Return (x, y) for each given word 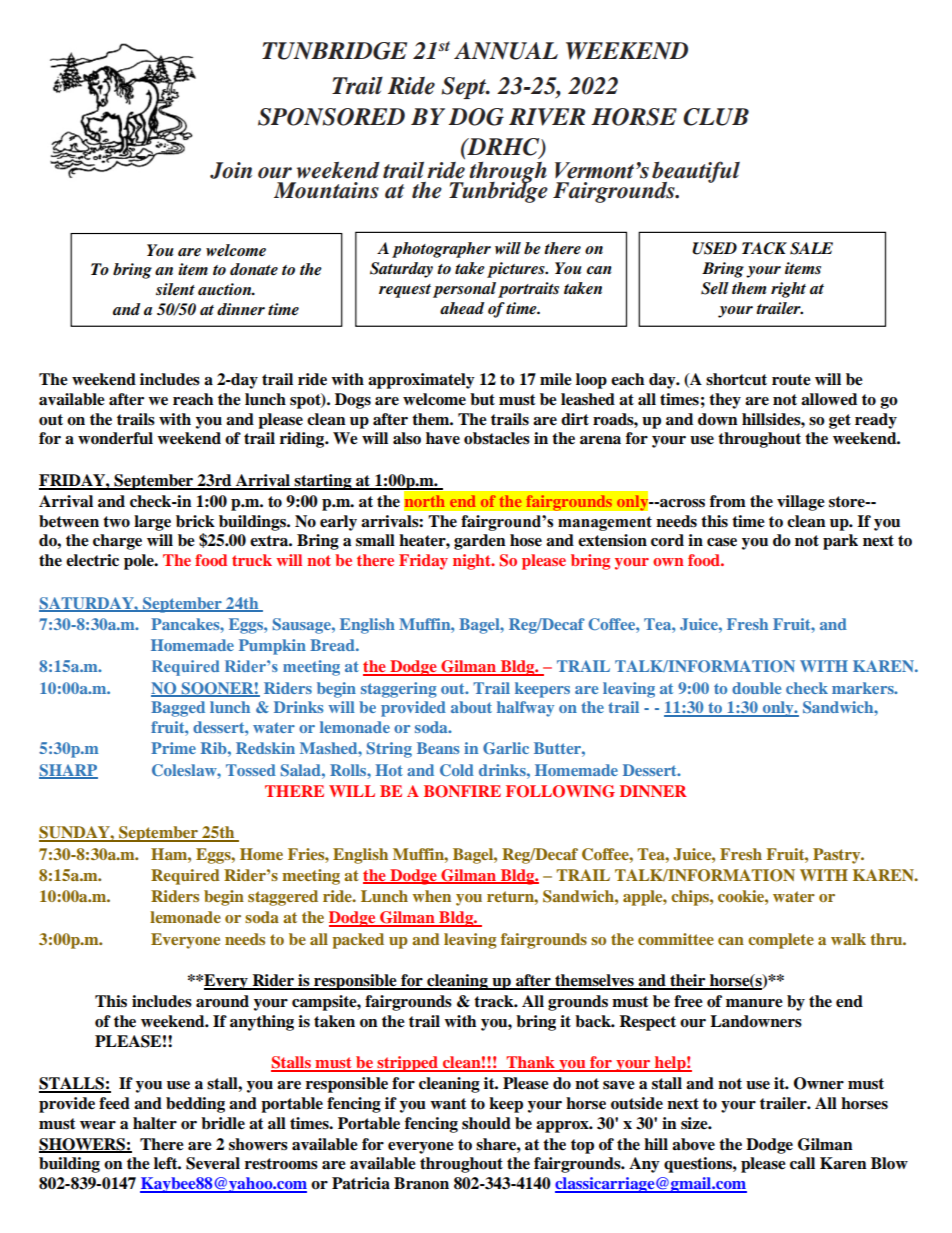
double (756, 688)
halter (155, 1123)
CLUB (716, 117)
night (473, 562)
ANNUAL (506, 51)
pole (140, 562)
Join (231, 170)
